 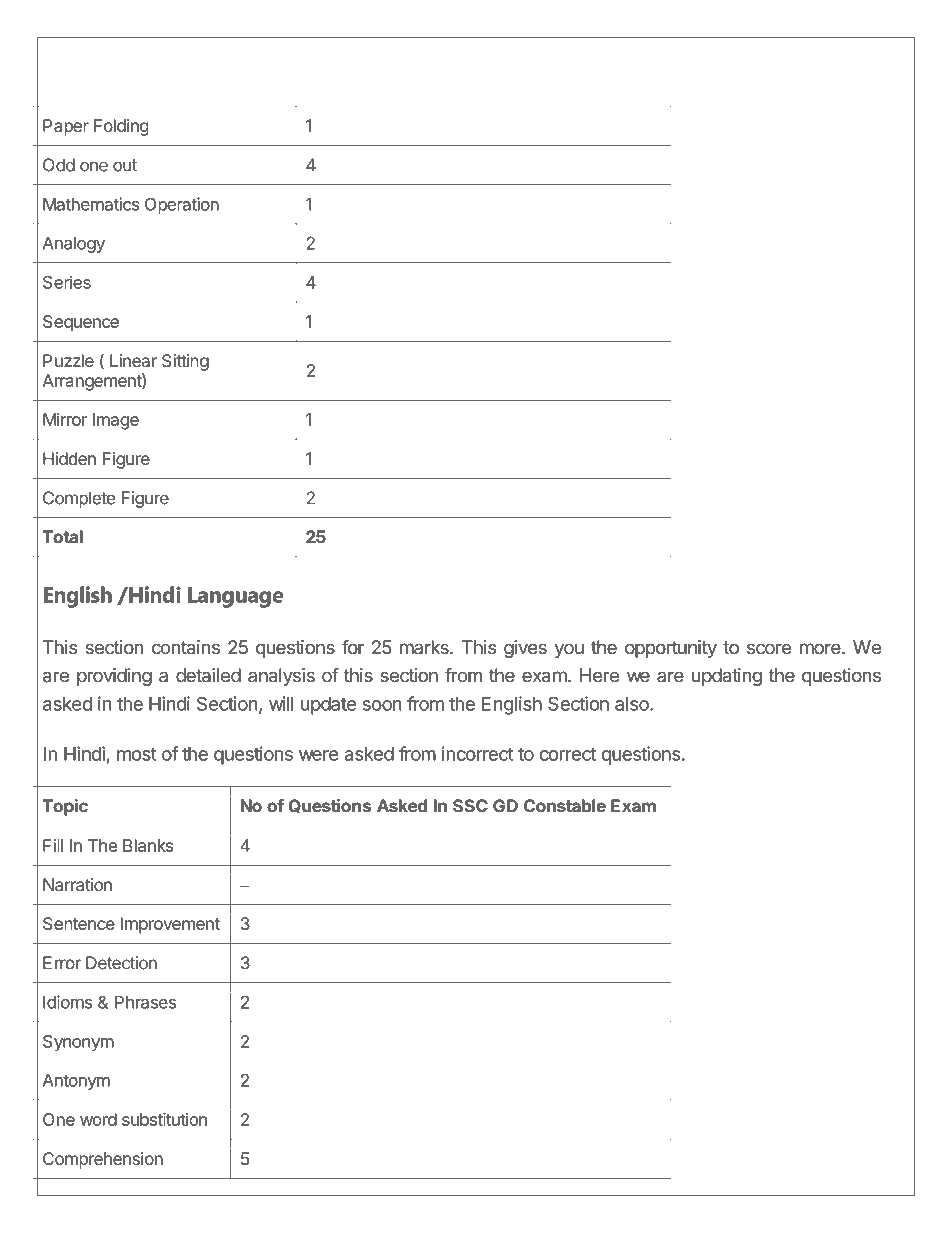 What do you see at coordinates (425, 647) in the screenshot?
I see `marks` at bounding box center [425, 647].
